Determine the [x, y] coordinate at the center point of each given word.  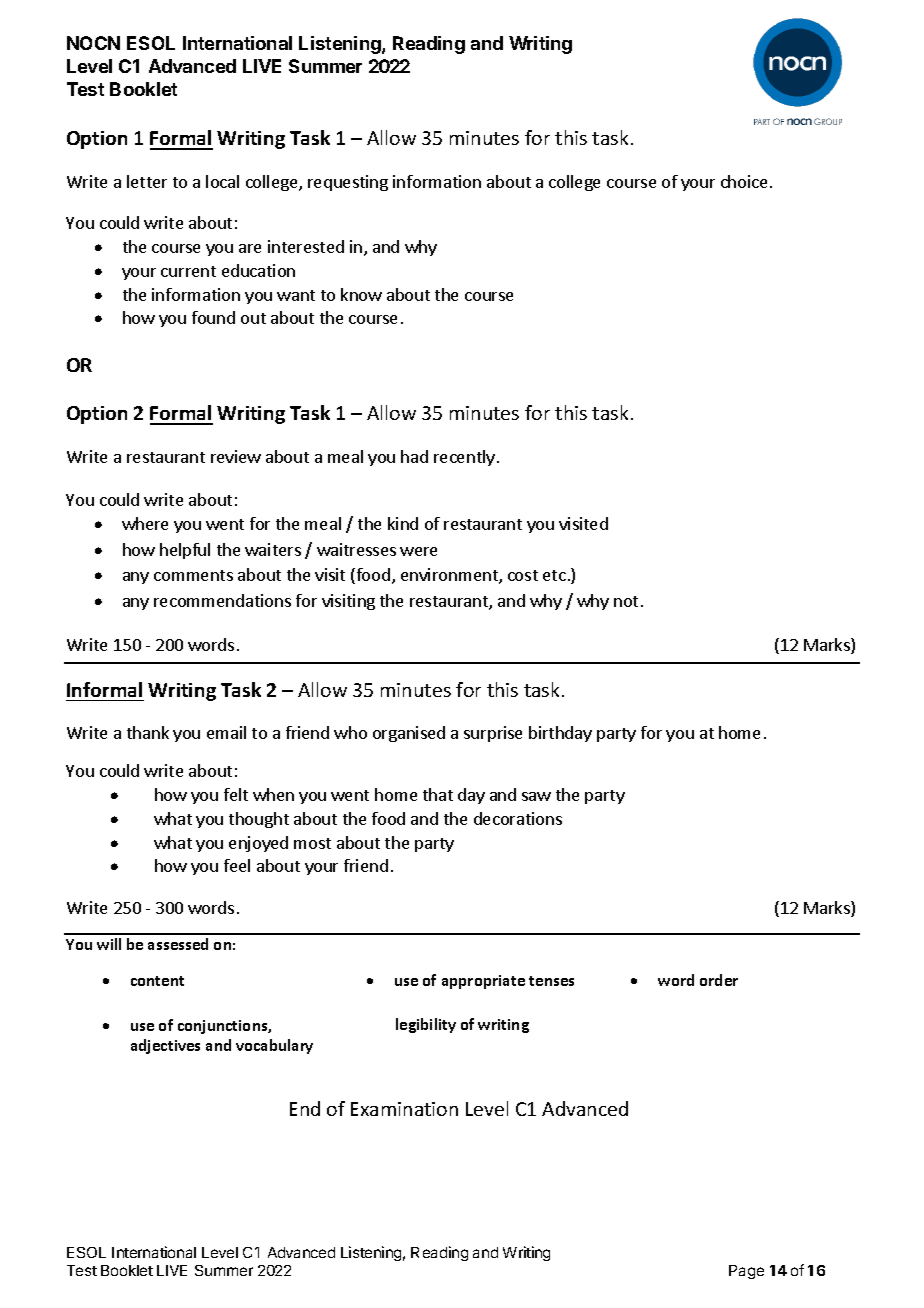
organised [409, 734]
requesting [348, 183]
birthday [560, 734]
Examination [404, 1109]
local [222, 181]
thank [148, 732]
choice [744, 181]
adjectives [165, 1046]
